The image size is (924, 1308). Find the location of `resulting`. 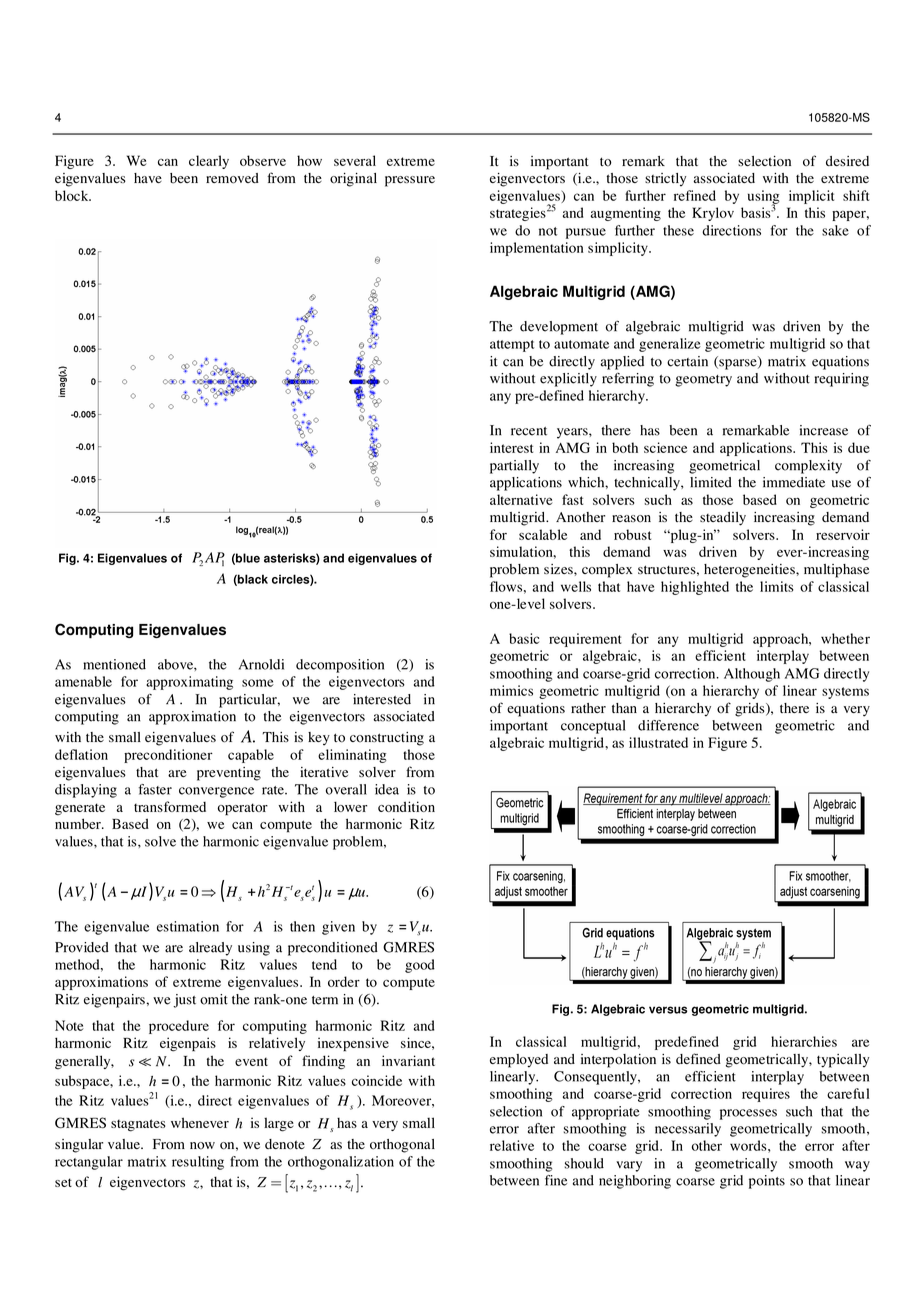

resulting is located at coordinates (198, 1163).
